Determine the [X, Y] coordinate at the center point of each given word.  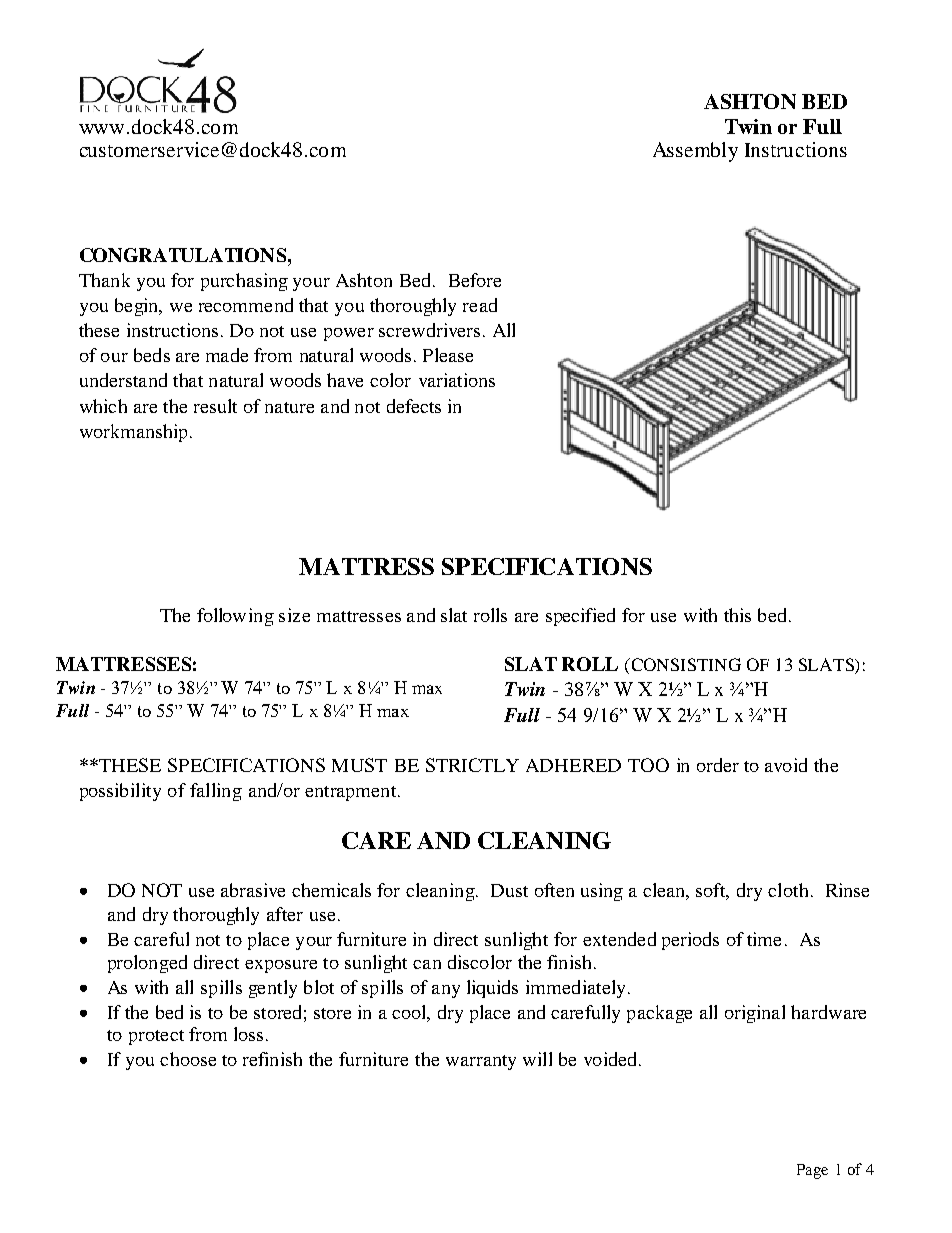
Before [475, 280]
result [215, 406]
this [737, 615]
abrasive [253, 890]
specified [580, 617]
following [235, 617]
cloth [788, 890]
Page [812, 1171]
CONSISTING [685, 664]
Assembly [695, 152]
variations [457, 380]
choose [188, 1059]
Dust [509, 890]
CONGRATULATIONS [184, 255]
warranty [481, 1062]
